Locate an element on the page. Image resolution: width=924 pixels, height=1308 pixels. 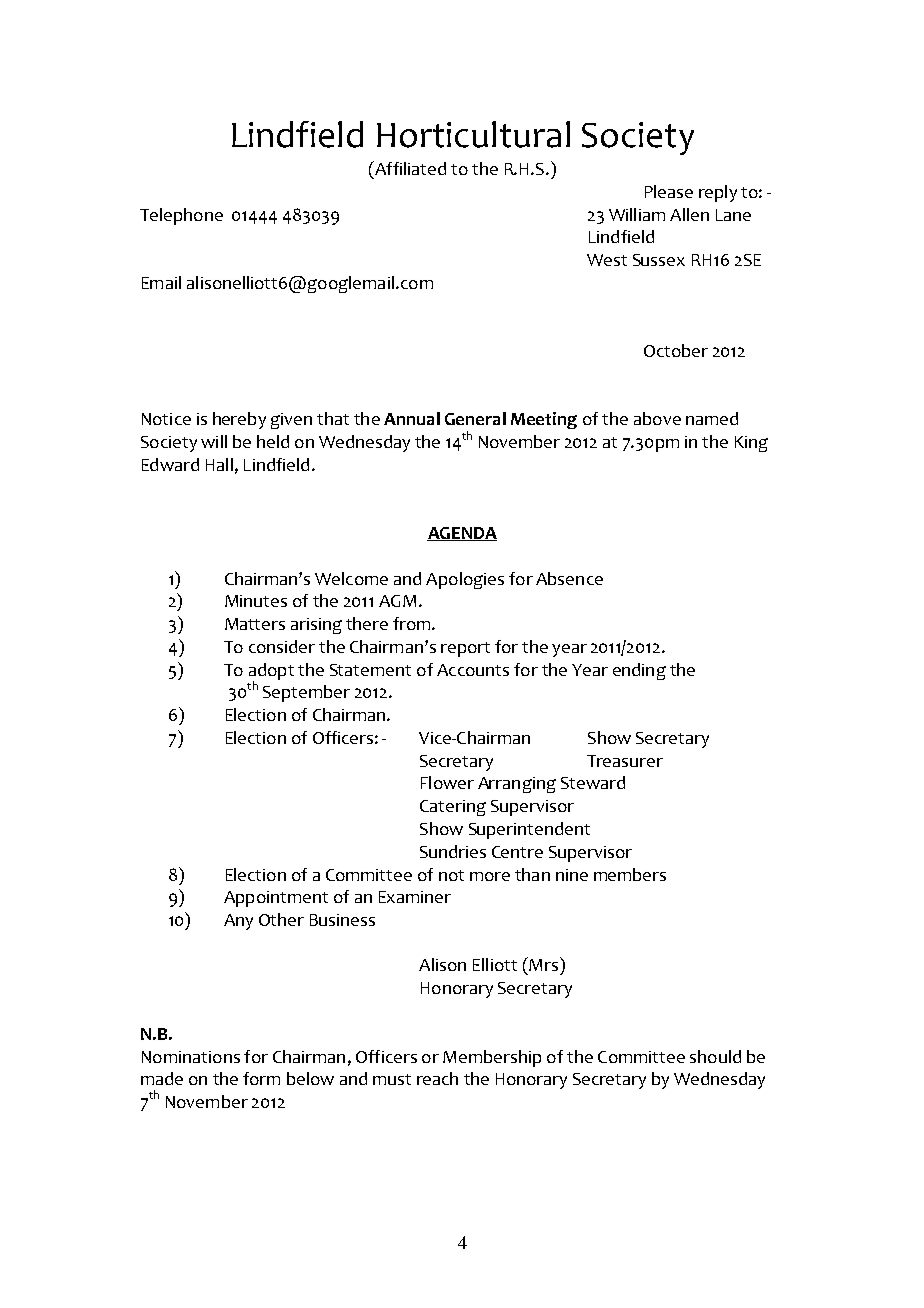
Nominations is located at coordinates (191, 1057).
